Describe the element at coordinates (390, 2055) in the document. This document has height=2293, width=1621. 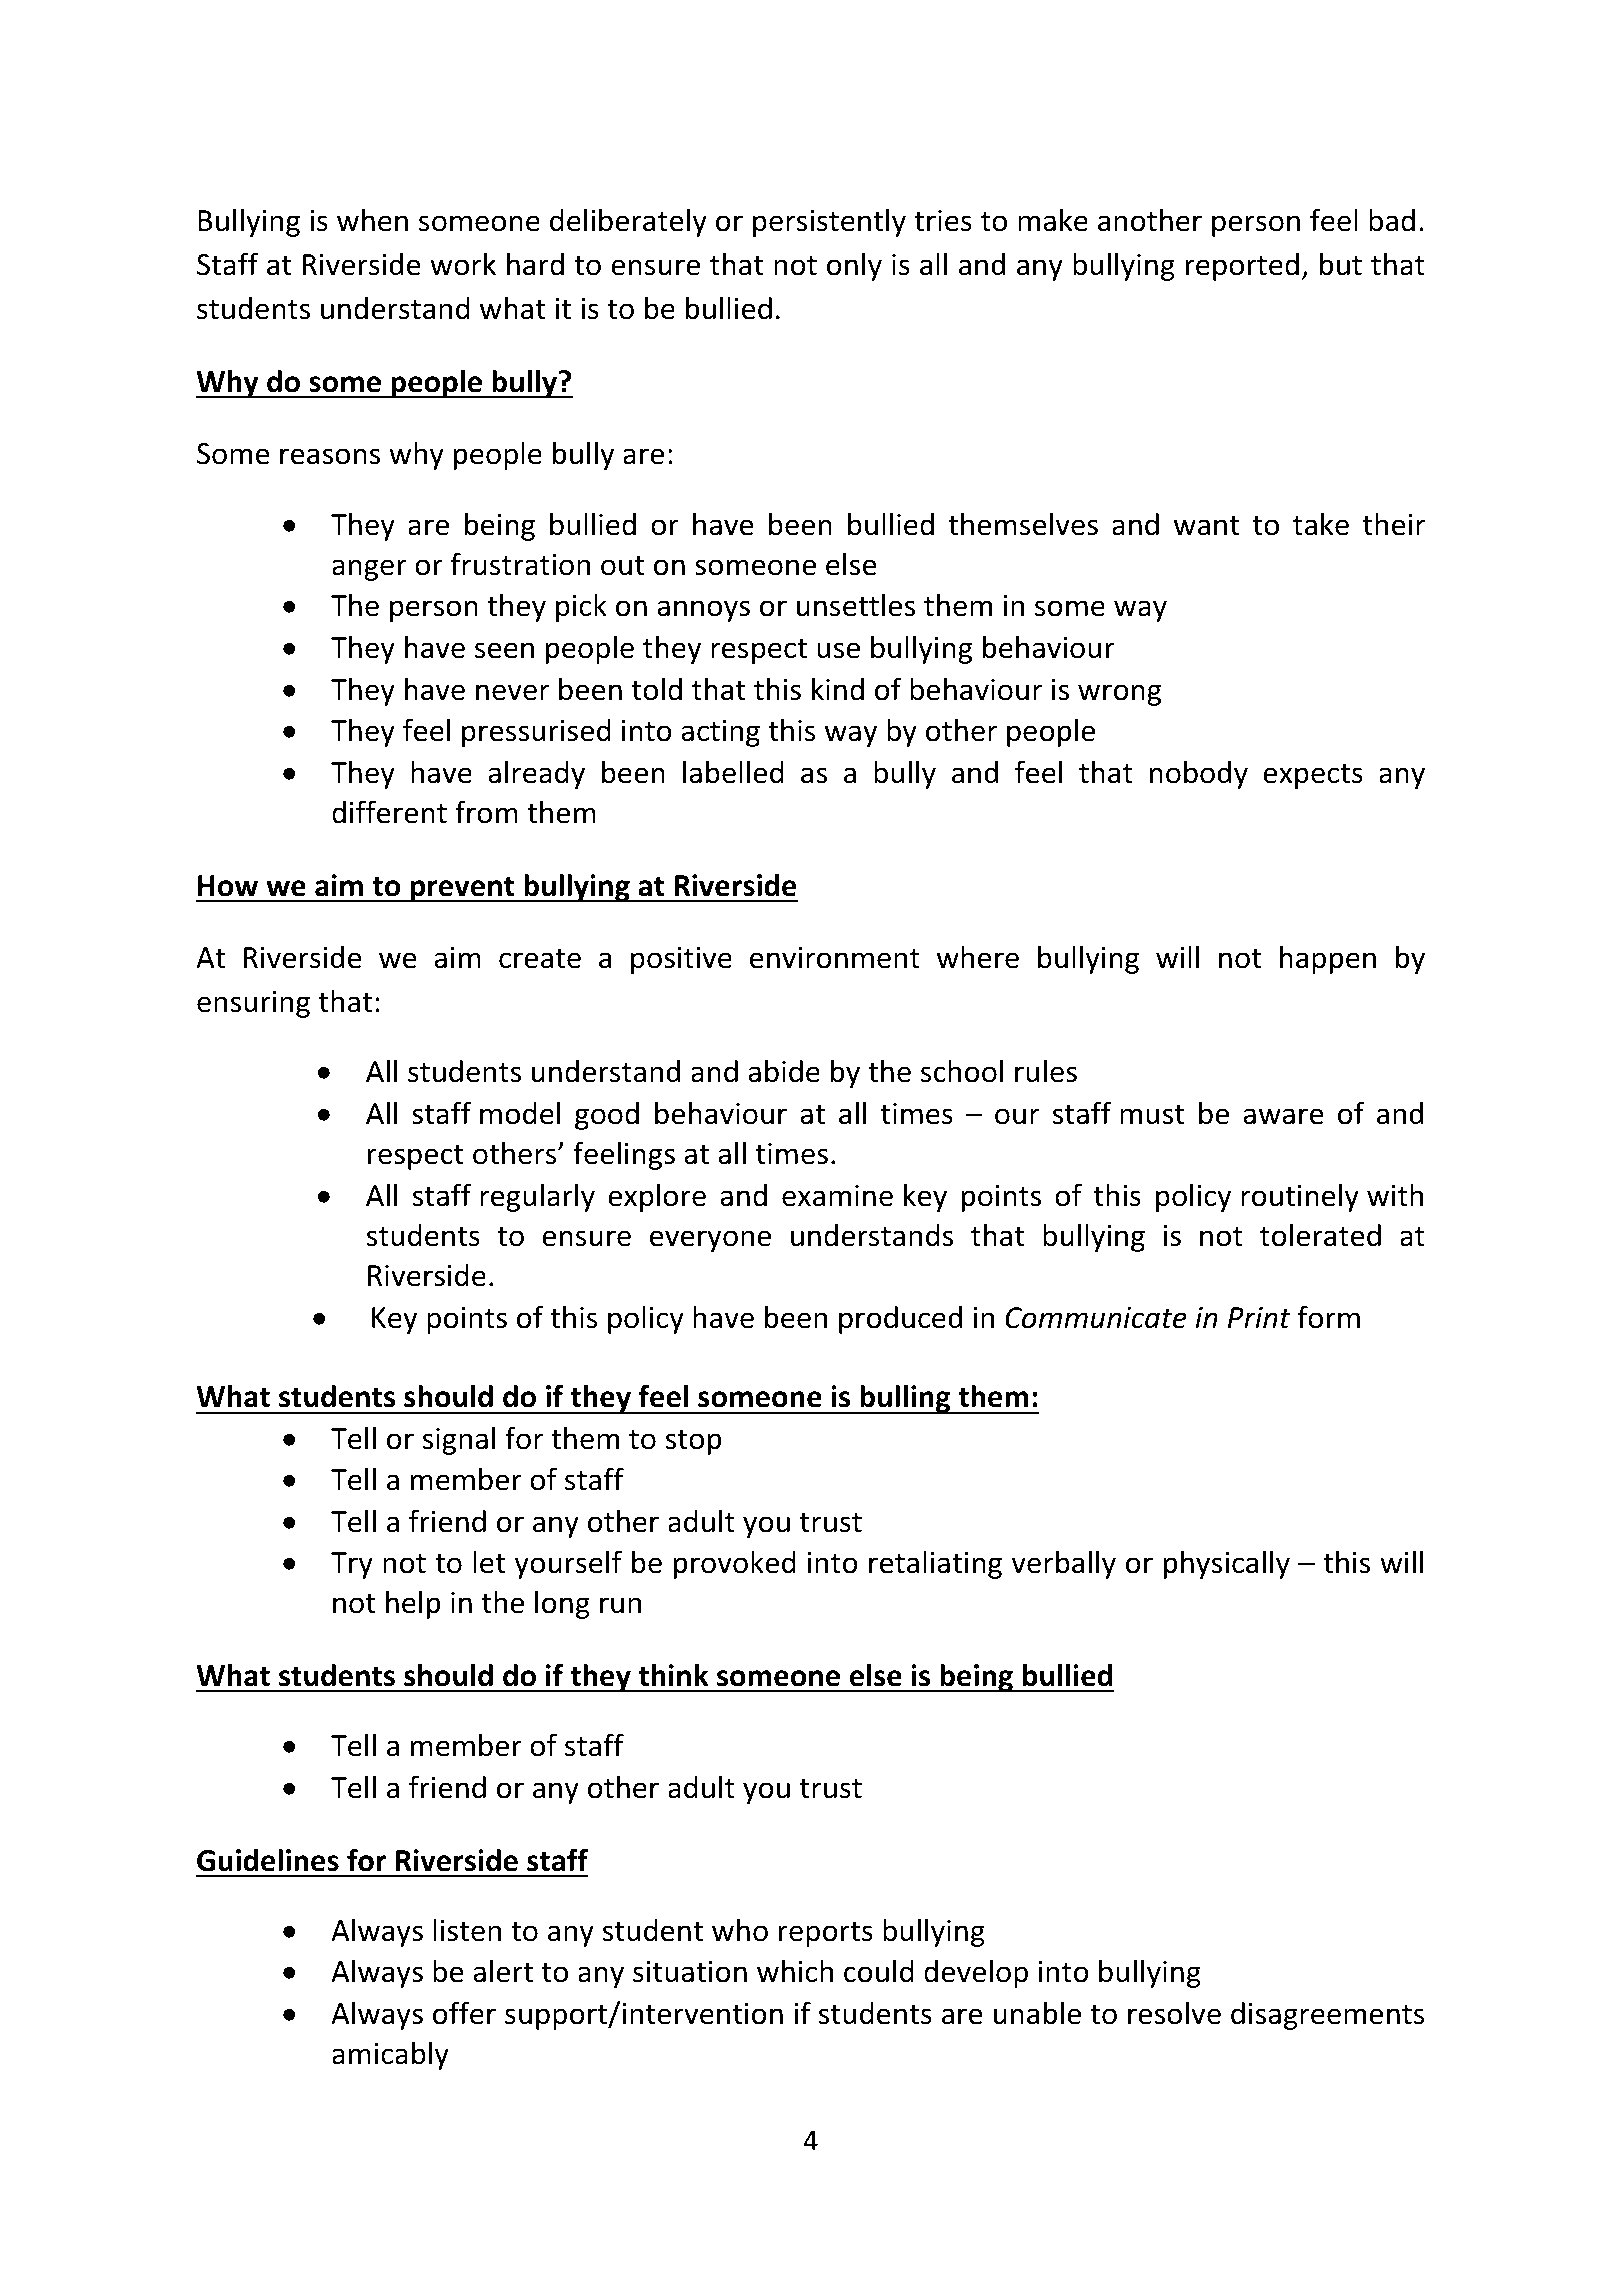
I see `amicably` at that location.
